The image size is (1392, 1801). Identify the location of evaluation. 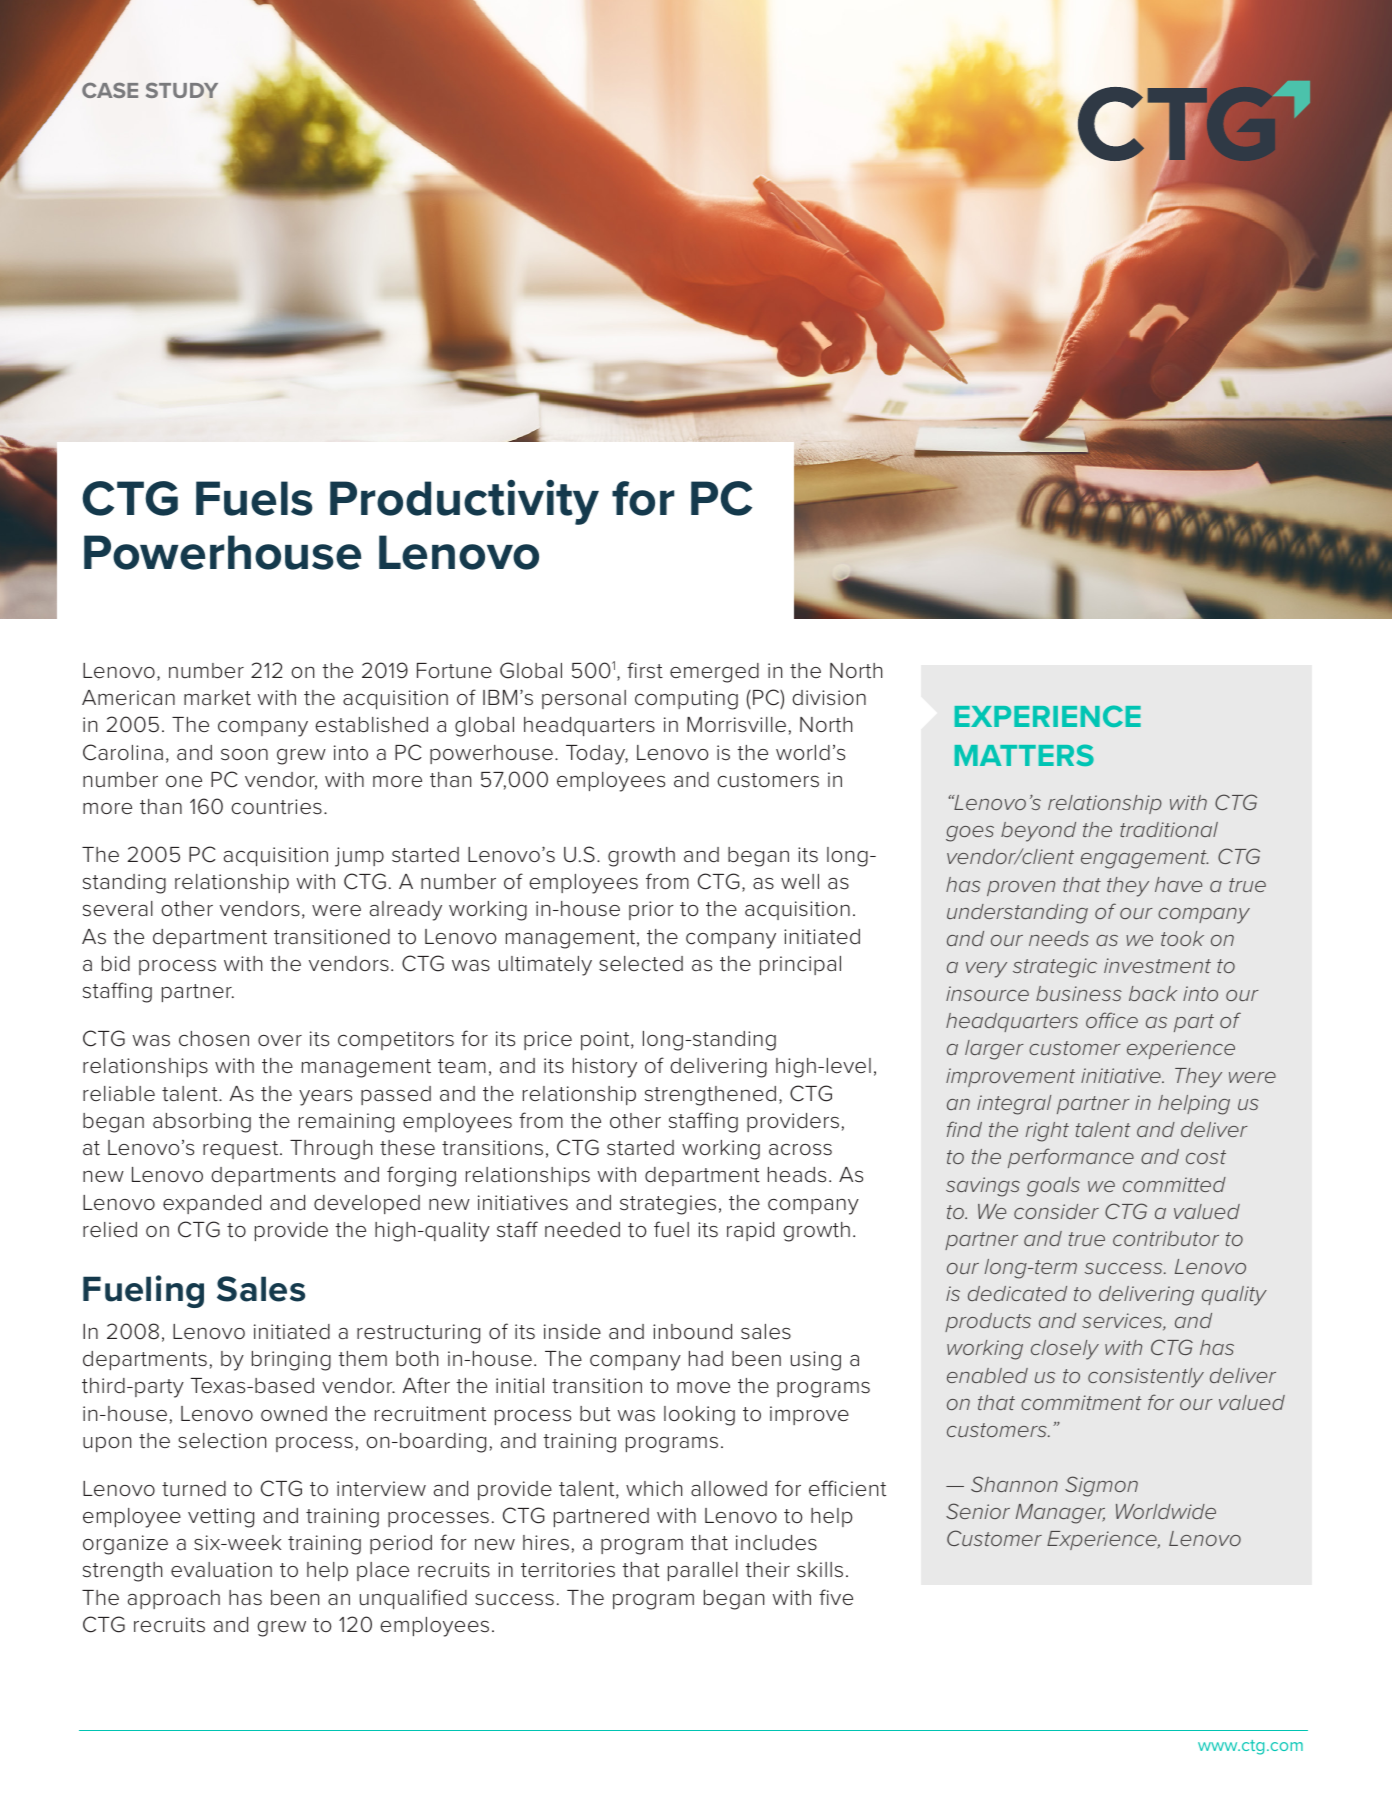
(221, 1570).
